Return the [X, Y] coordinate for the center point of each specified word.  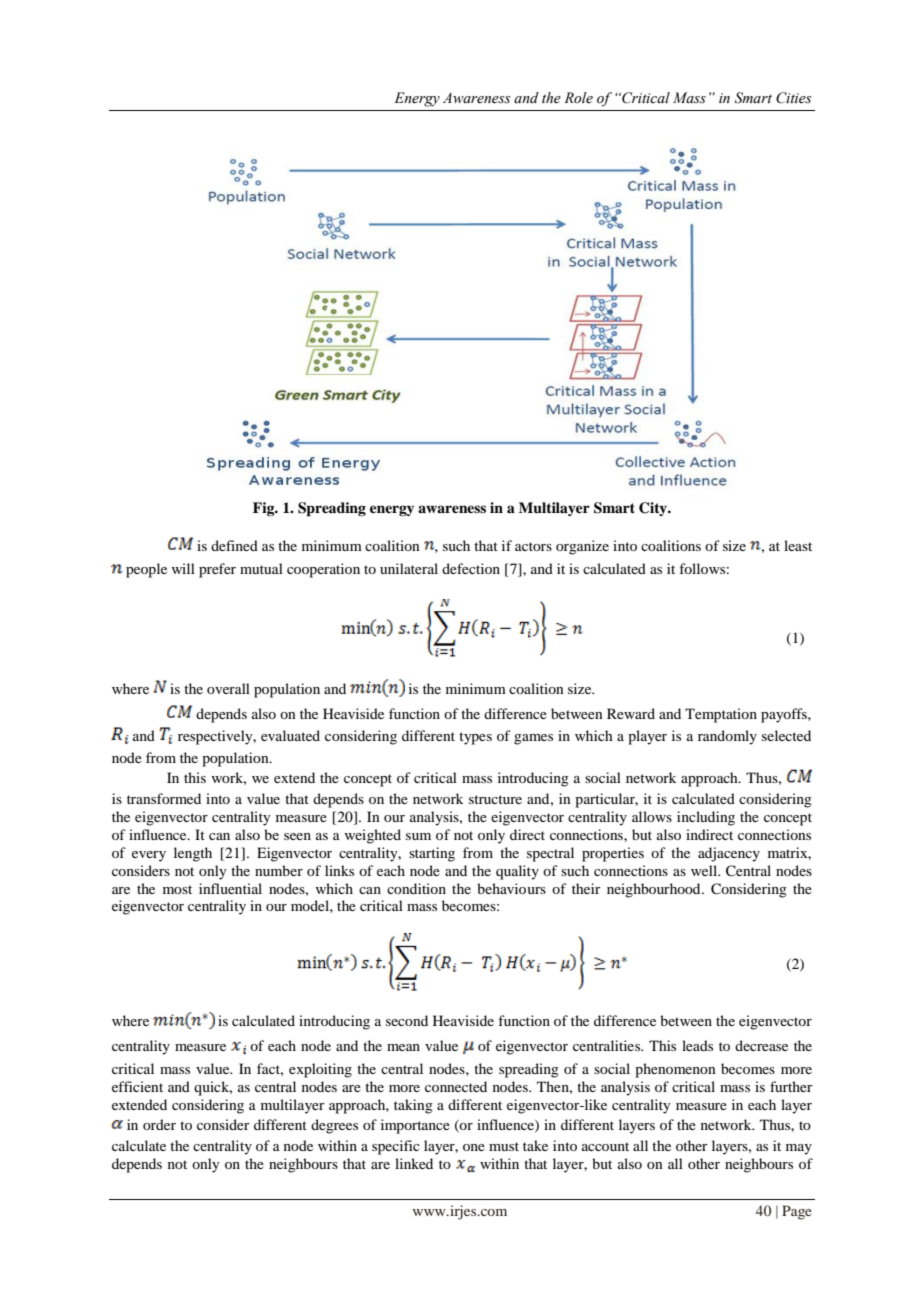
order [159, 1124]
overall [228, 688]
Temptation [721, 715]
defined [234, 545]
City [654, 509]
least [798, 545]
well [705, 870]
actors [533, 546]
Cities [794, 98]
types [475, 738]
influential [230, 888]
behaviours [511, 888]
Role [578, 98]
